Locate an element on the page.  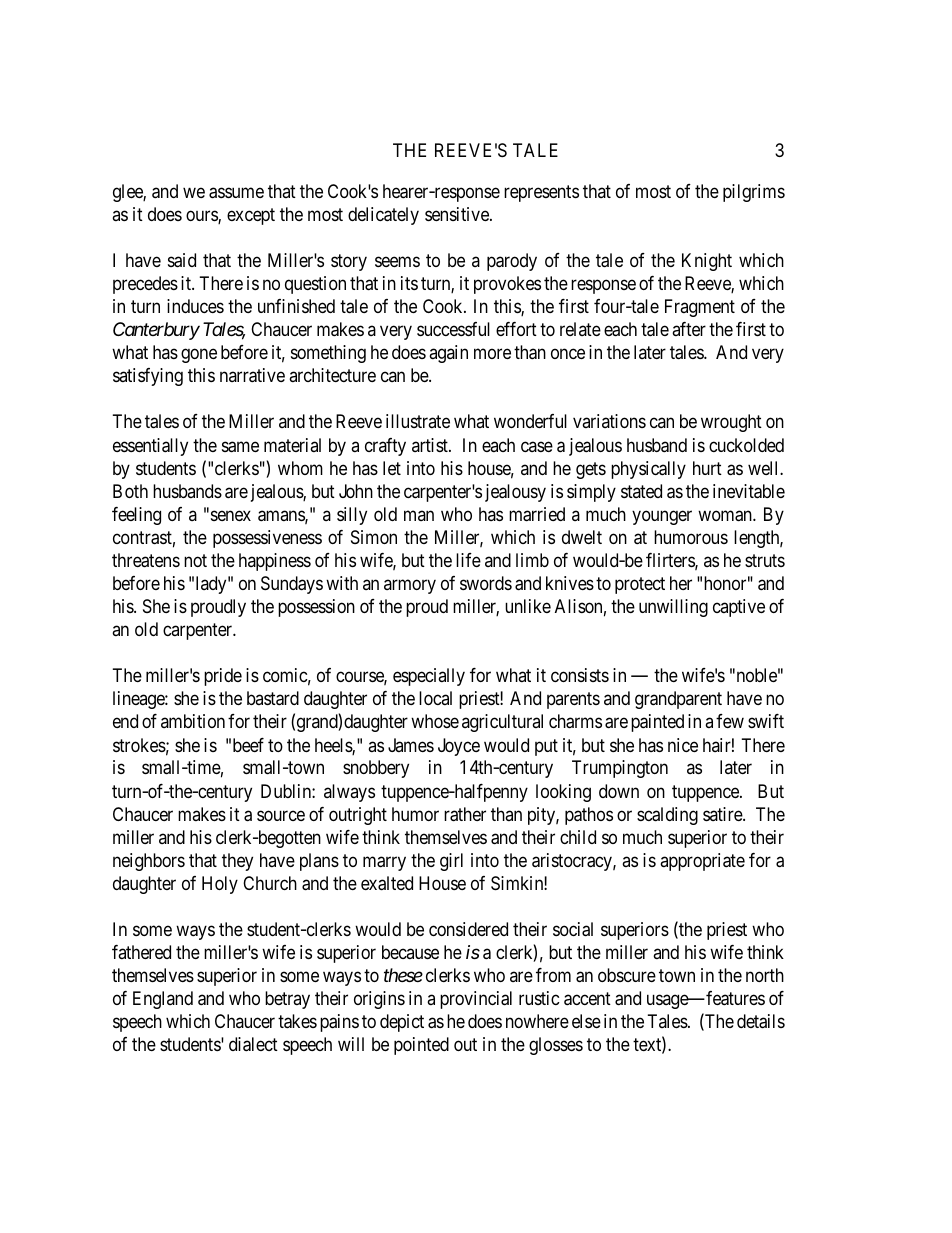
England is located at coordinates (163, 1000).
